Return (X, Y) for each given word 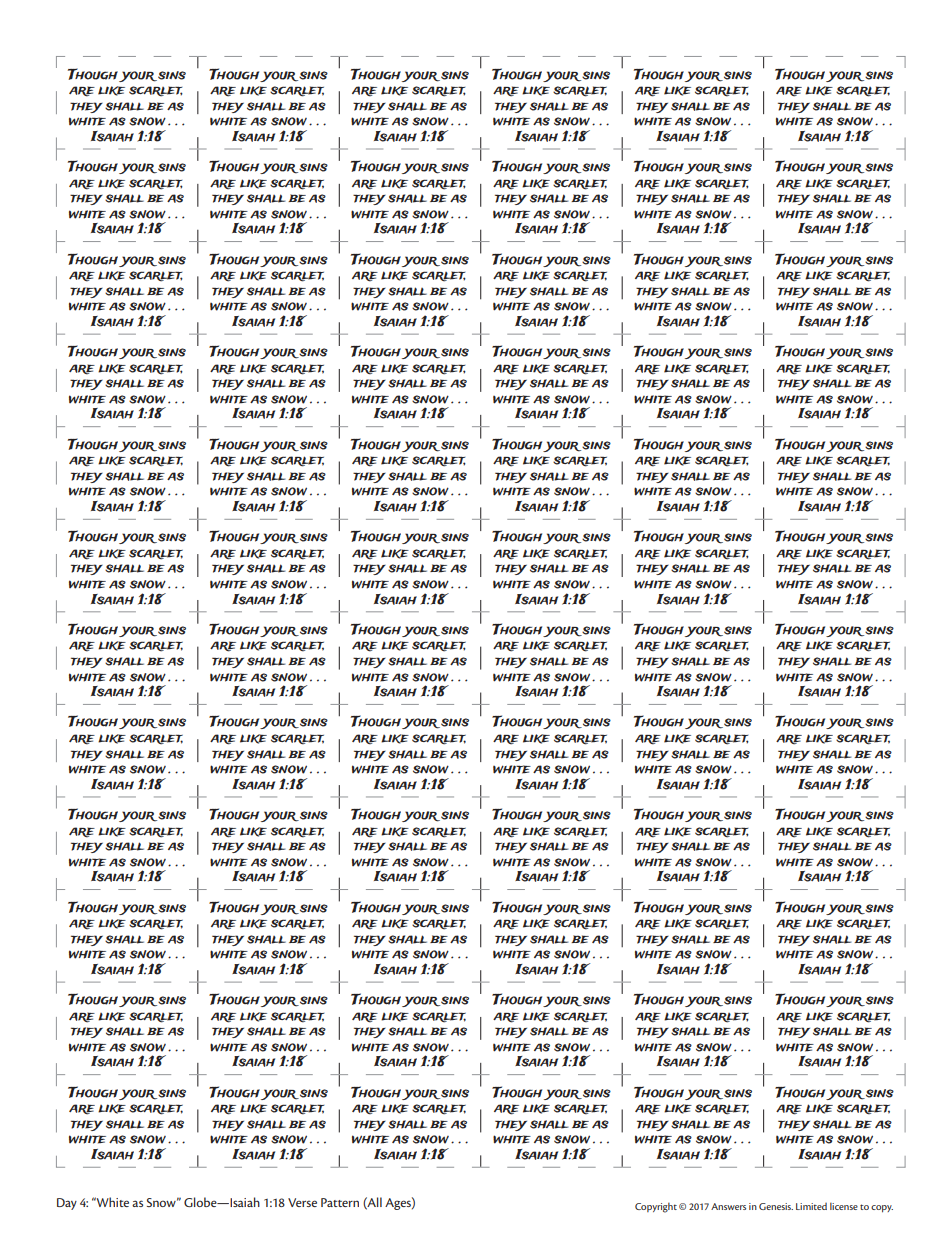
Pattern (340, 1202)
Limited (811, 1206)
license (844, 1206)
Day (67, 1204)
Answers (728, 1206)
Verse (302, 1202)
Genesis (776, 1206)
